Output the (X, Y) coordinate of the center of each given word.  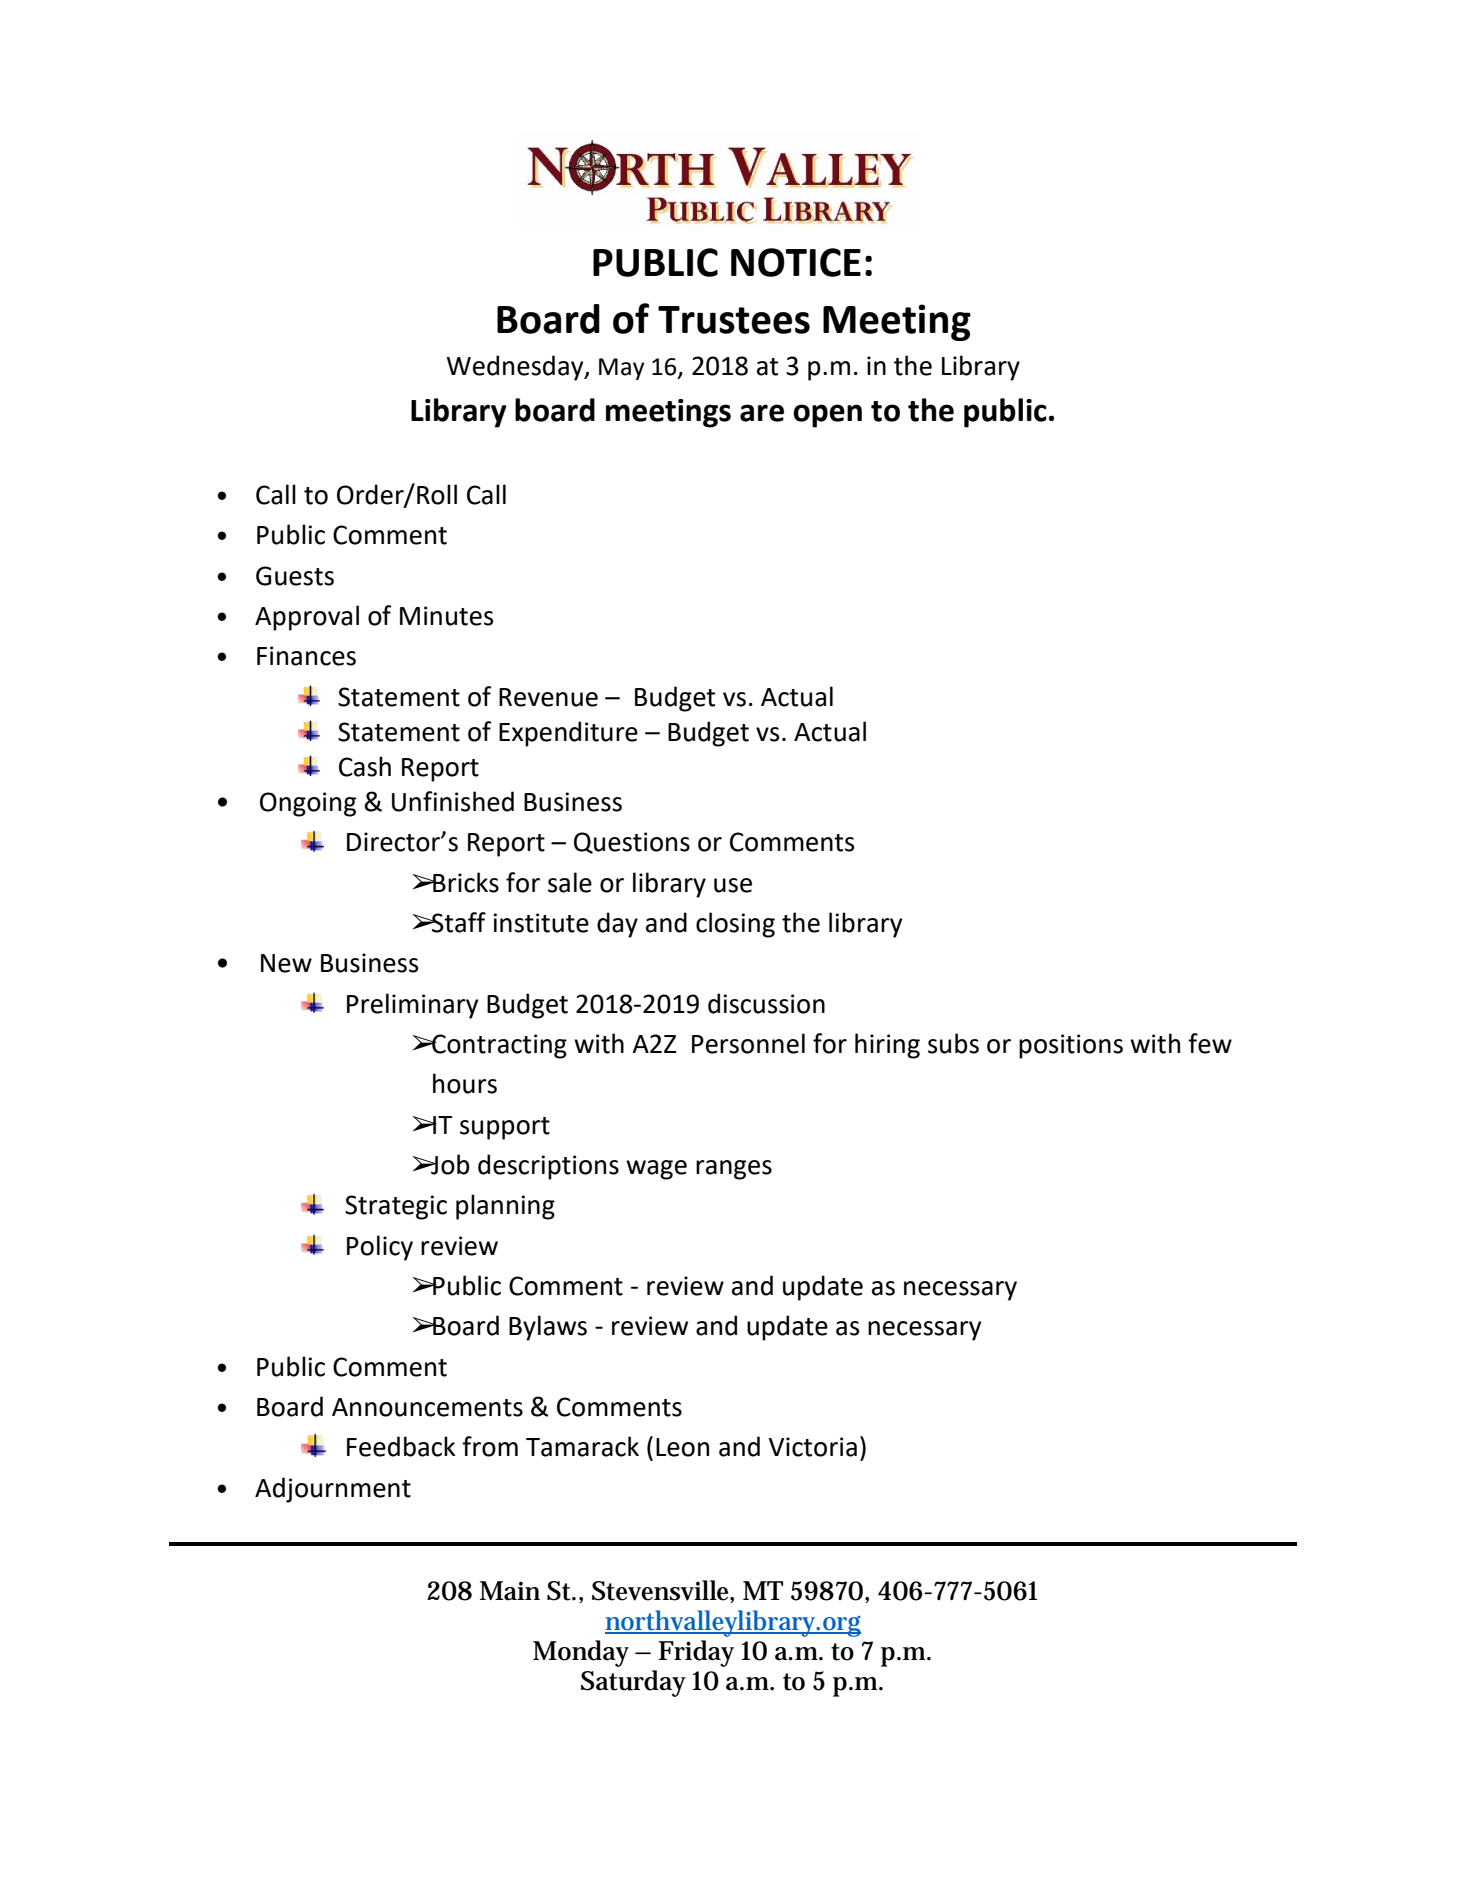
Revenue (548, 697)
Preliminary (412, 1006)
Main (510, 1591)
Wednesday (516, 368)
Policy (380, 1248)
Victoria (812, 1447)
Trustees (734, 320)
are (762, 413)
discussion (766, 1003)
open (827, 416)
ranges (734, 1170)
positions (1071, 1046)
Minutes (446, 616)
